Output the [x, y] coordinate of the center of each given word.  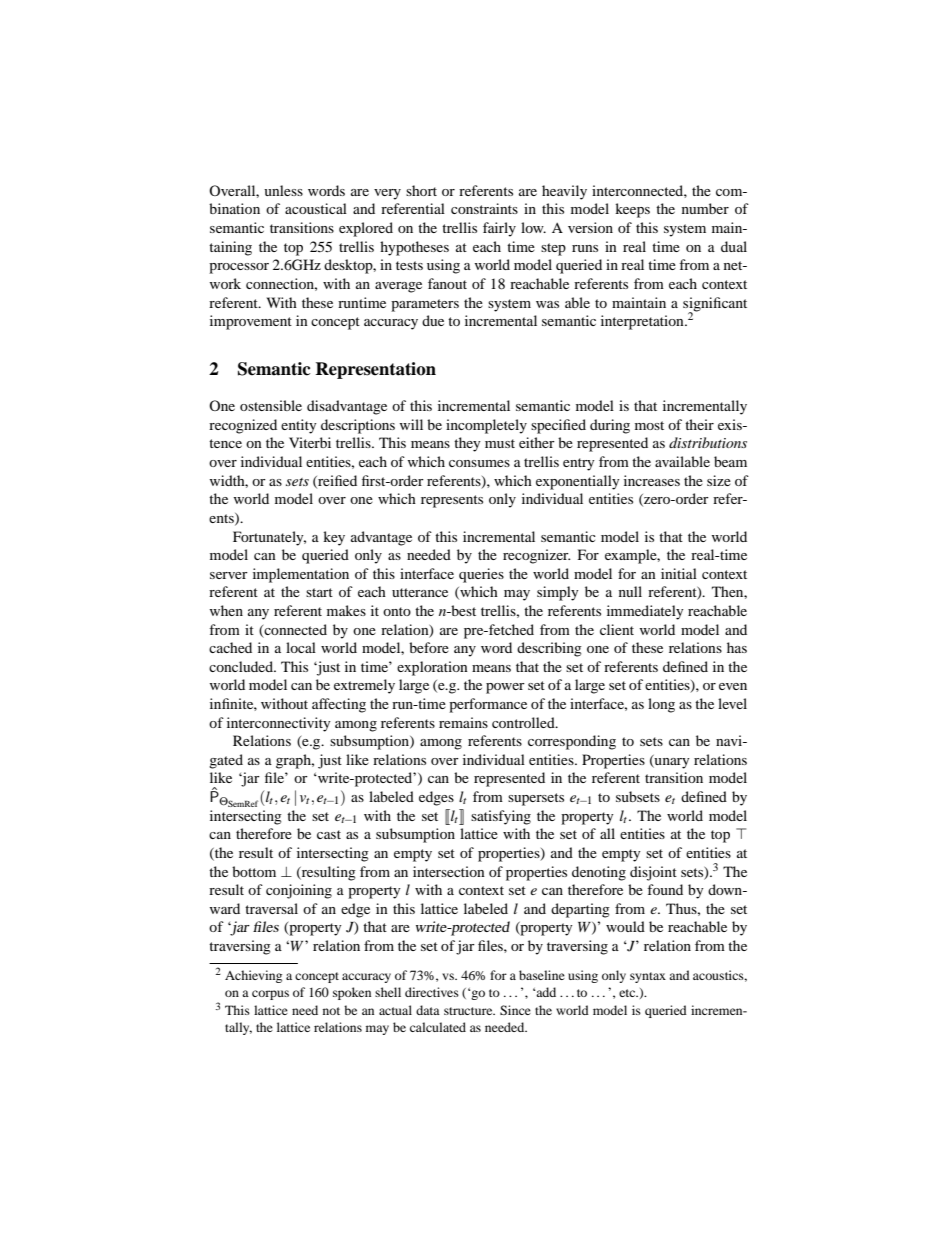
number [705, 208]
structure [469, 1011]
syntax [648, 977]
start [319, 592]
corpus [270, 995]
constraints [484, 208]
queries [481, 575]
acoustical [316, 208]
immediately [645, 612]
